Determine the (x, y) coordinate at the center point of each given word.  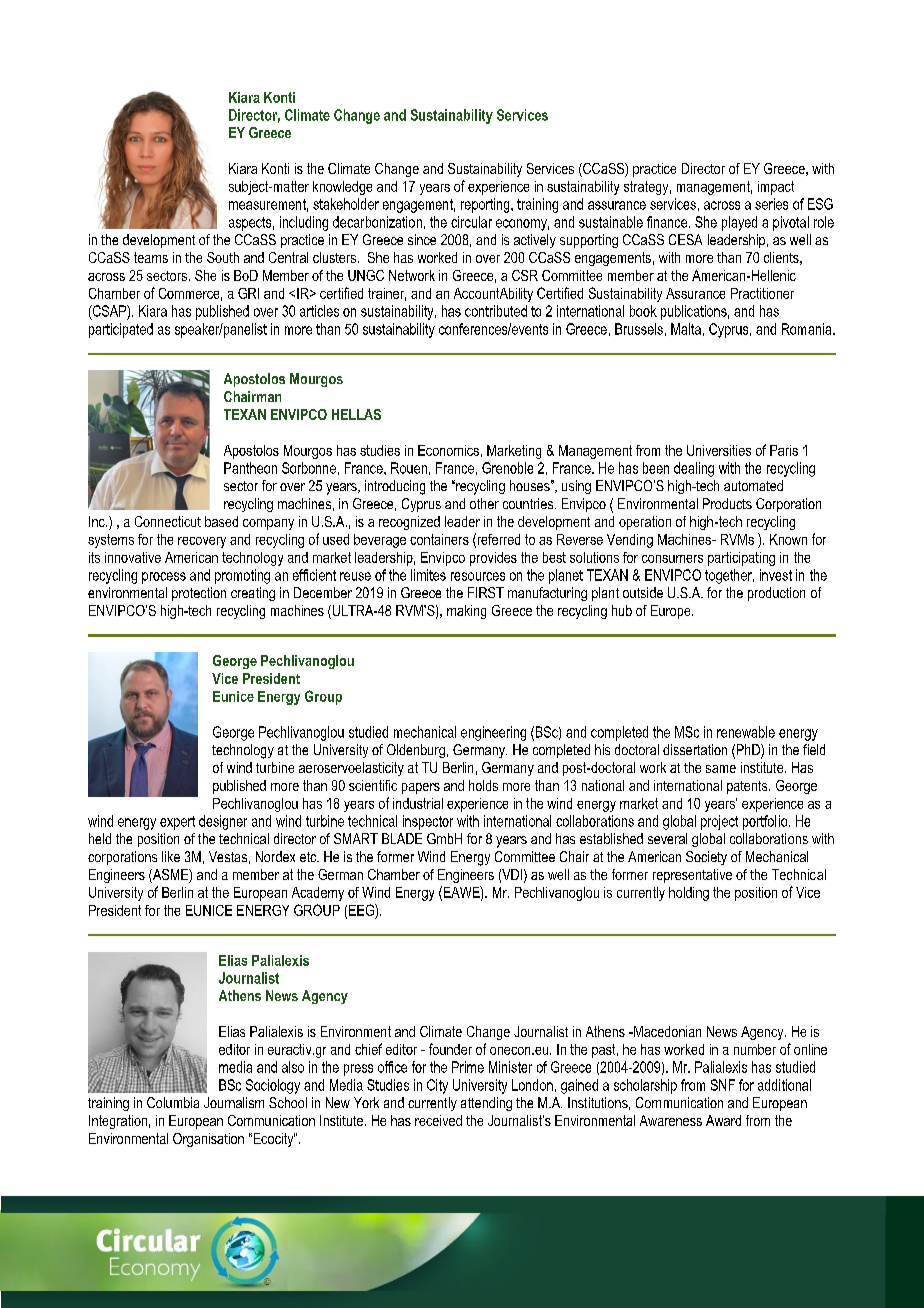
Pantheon (250, 468)
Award (723, 1120)
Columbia (173, 1102)
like (171, 856)
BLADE (402, 838)
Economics (448, 450)
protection (199, 594)
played (739, 223)
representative (692, 876)
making (466, 612)
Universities (719, 450)
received (438, 1120)
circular (471, 222)
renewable (746, 732)
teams (151, 257)
